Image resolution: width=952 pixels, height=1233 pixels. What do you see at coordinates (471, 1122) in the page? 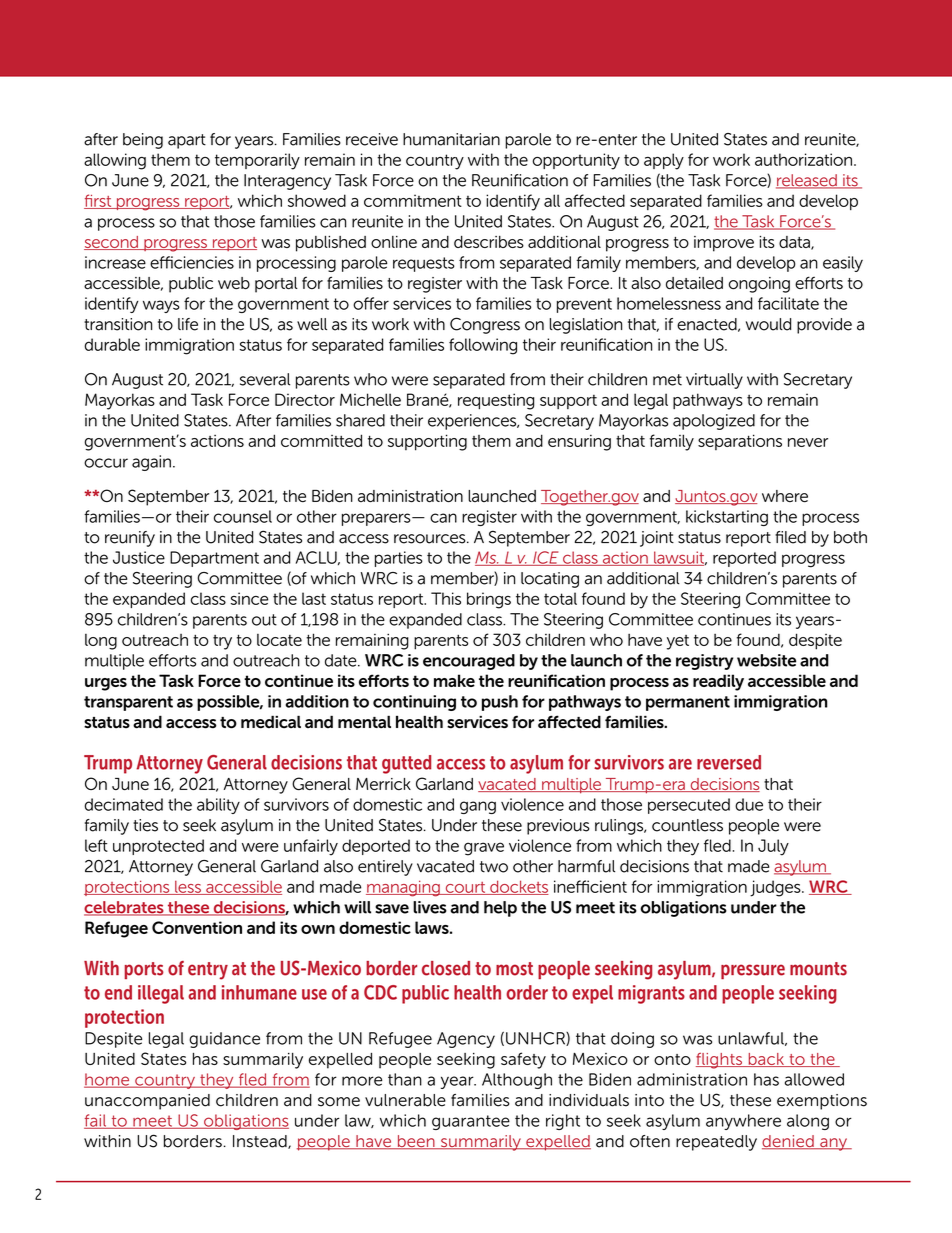
I see `guarantee` at bounding box center [471, 1122].
